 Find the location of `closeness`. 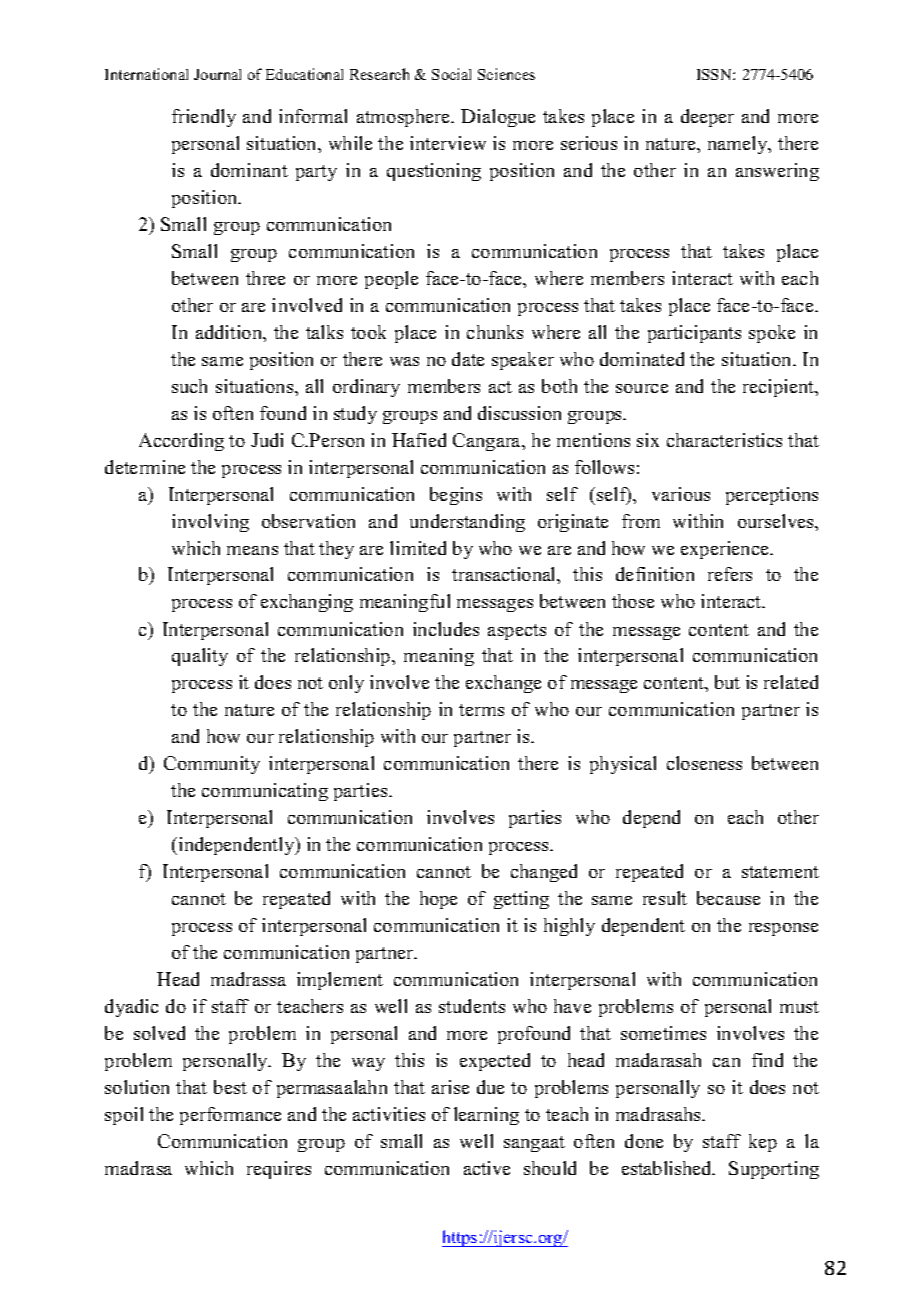

closeness is located at coordinates (704, 763).
